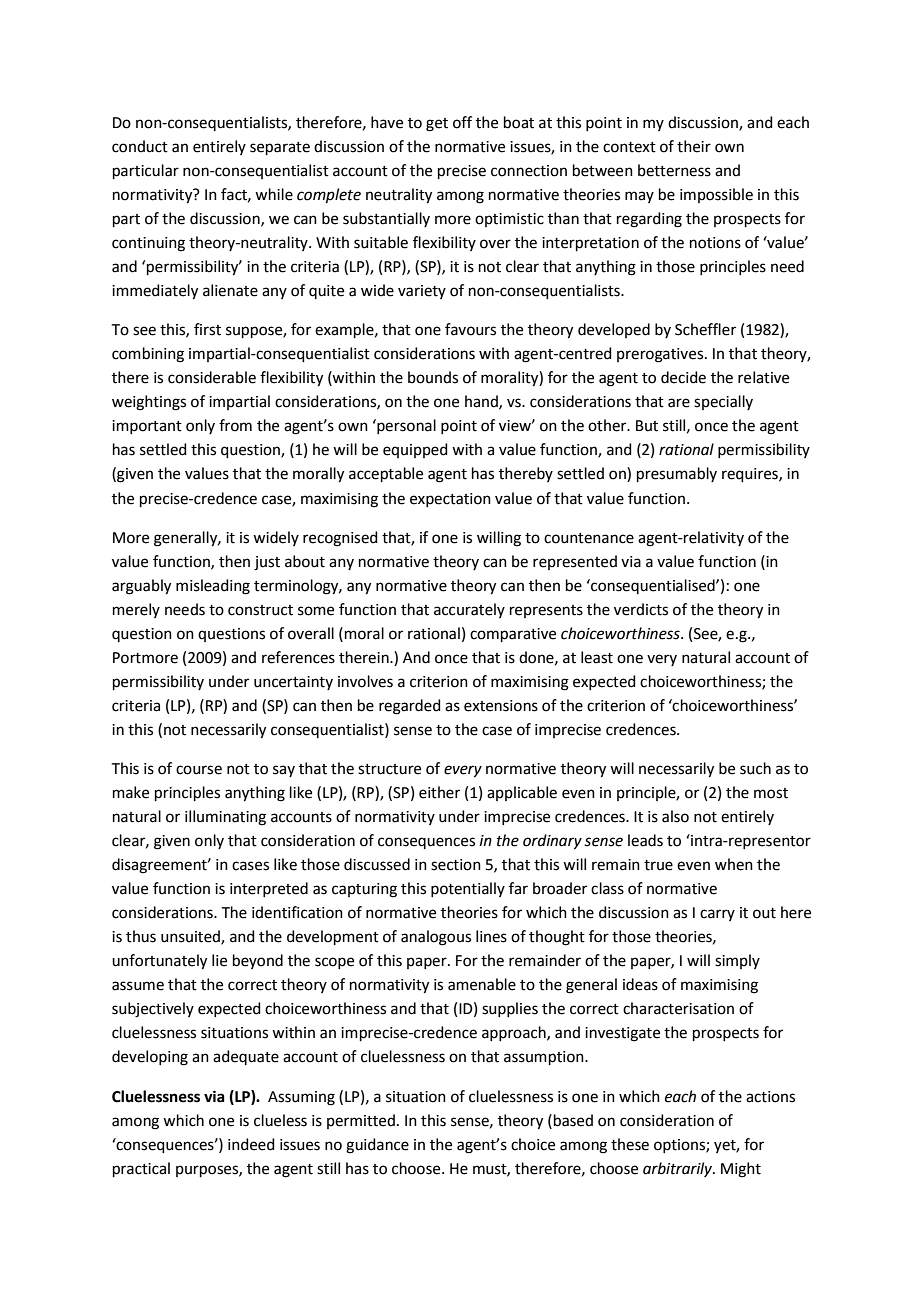  I want to click on their, so click(694, 146).
